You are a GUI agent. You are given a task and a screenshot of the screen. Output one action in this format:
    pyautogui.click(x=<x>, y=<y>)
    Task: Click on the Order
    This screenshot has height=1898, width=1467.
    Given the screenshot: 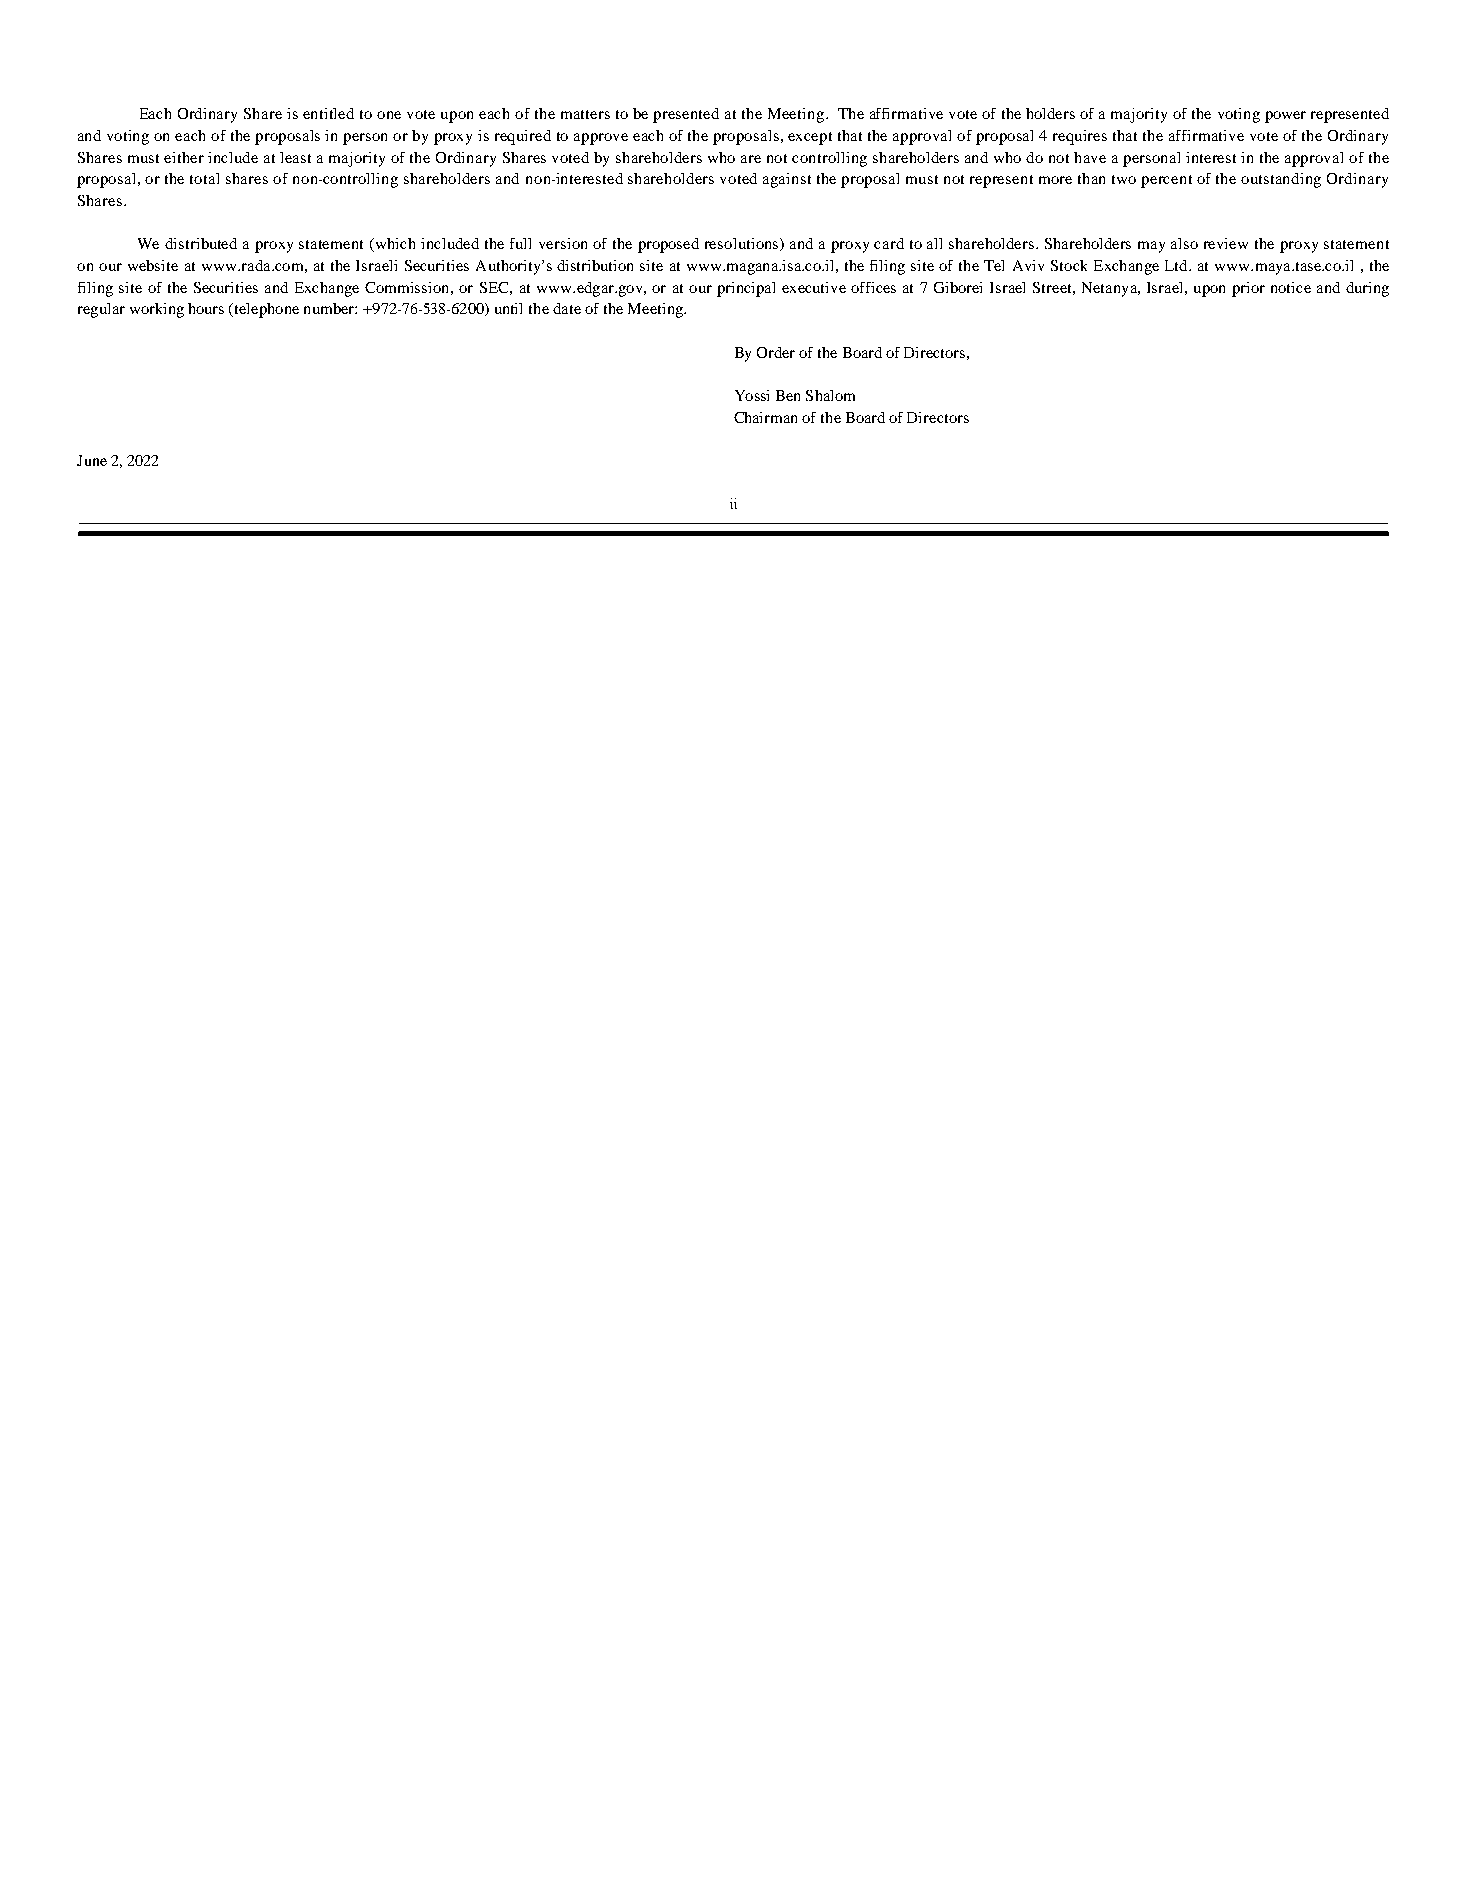 What is the action you would take?
    pyautogui.click(x=776, y=352)
